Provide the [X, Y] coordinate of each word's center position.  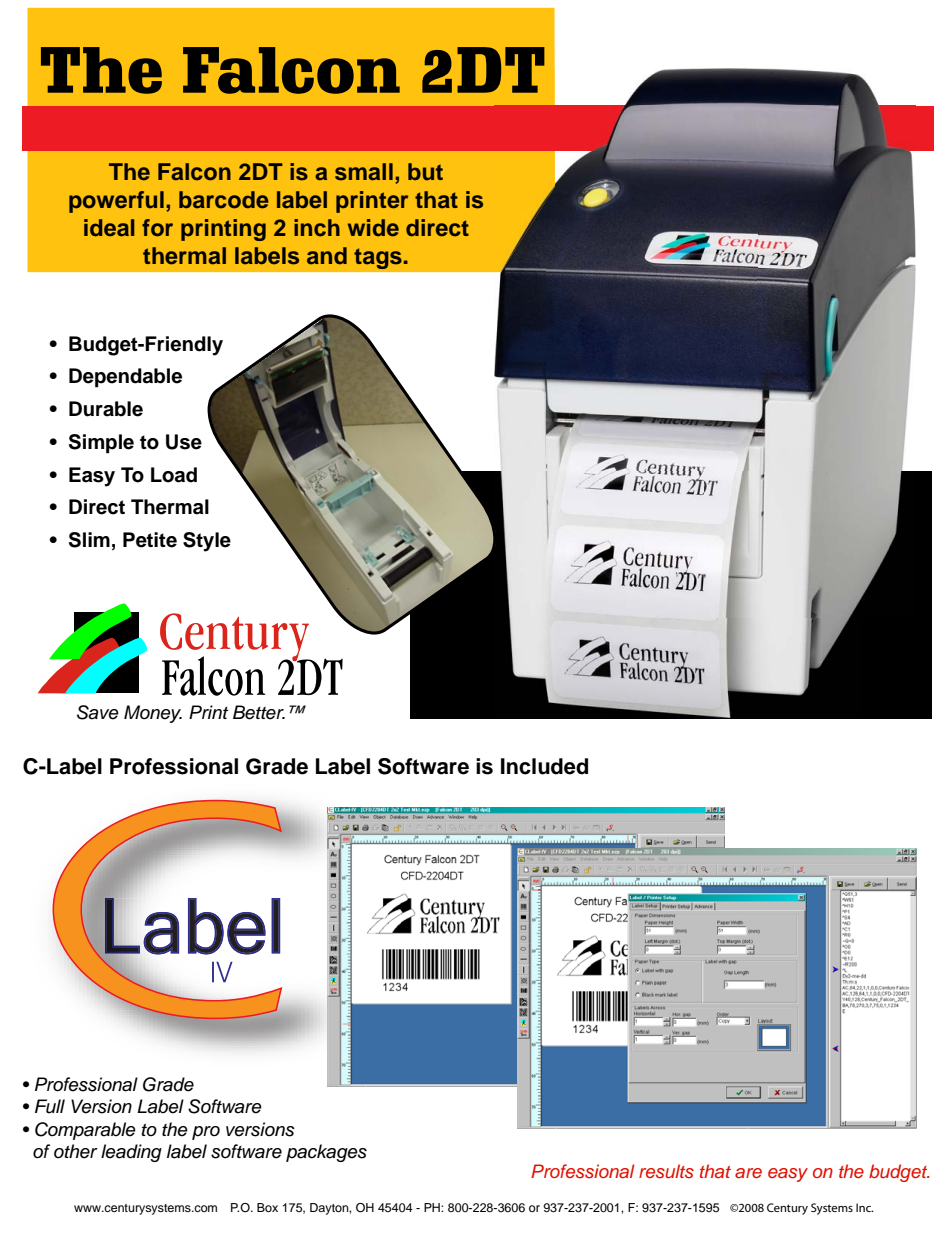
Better [259, 712]
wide [373, 228]
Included [544, 766]
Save [98, 712]
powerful [116, 202]
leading [131, 1153]
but [425, 171]
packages [326, 1153]
